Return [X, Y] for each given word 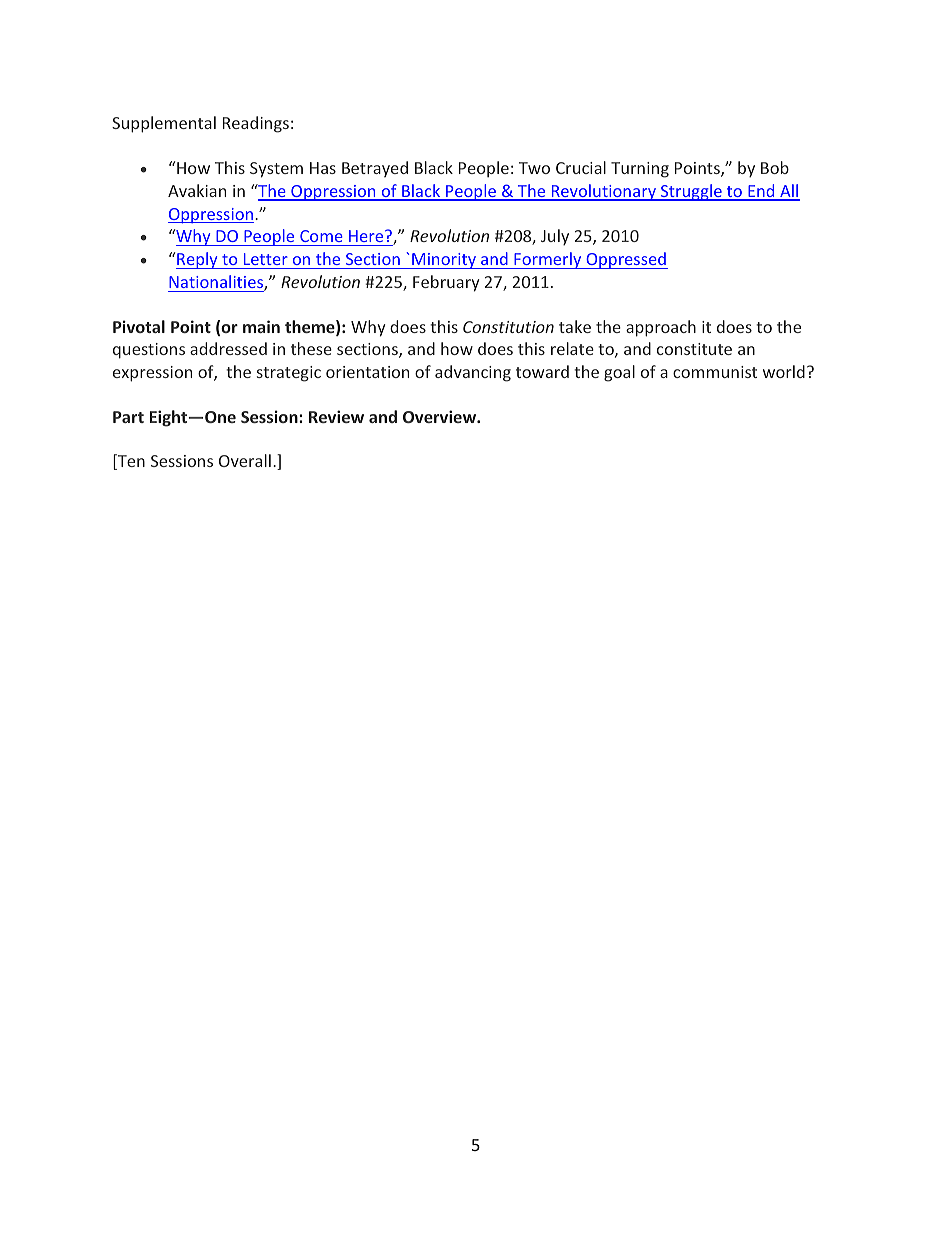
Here [366, 238]
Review [336, 416]
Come [321, 238]
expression [152, 374]
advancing [473, 373]
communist [715, 372]
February [446, 283]
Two [534, 168]
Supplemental [164, 124]
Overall [245, 460]
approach [661, 328]
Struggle [691, 192]
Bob [775, 167]
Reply [198, 260]
